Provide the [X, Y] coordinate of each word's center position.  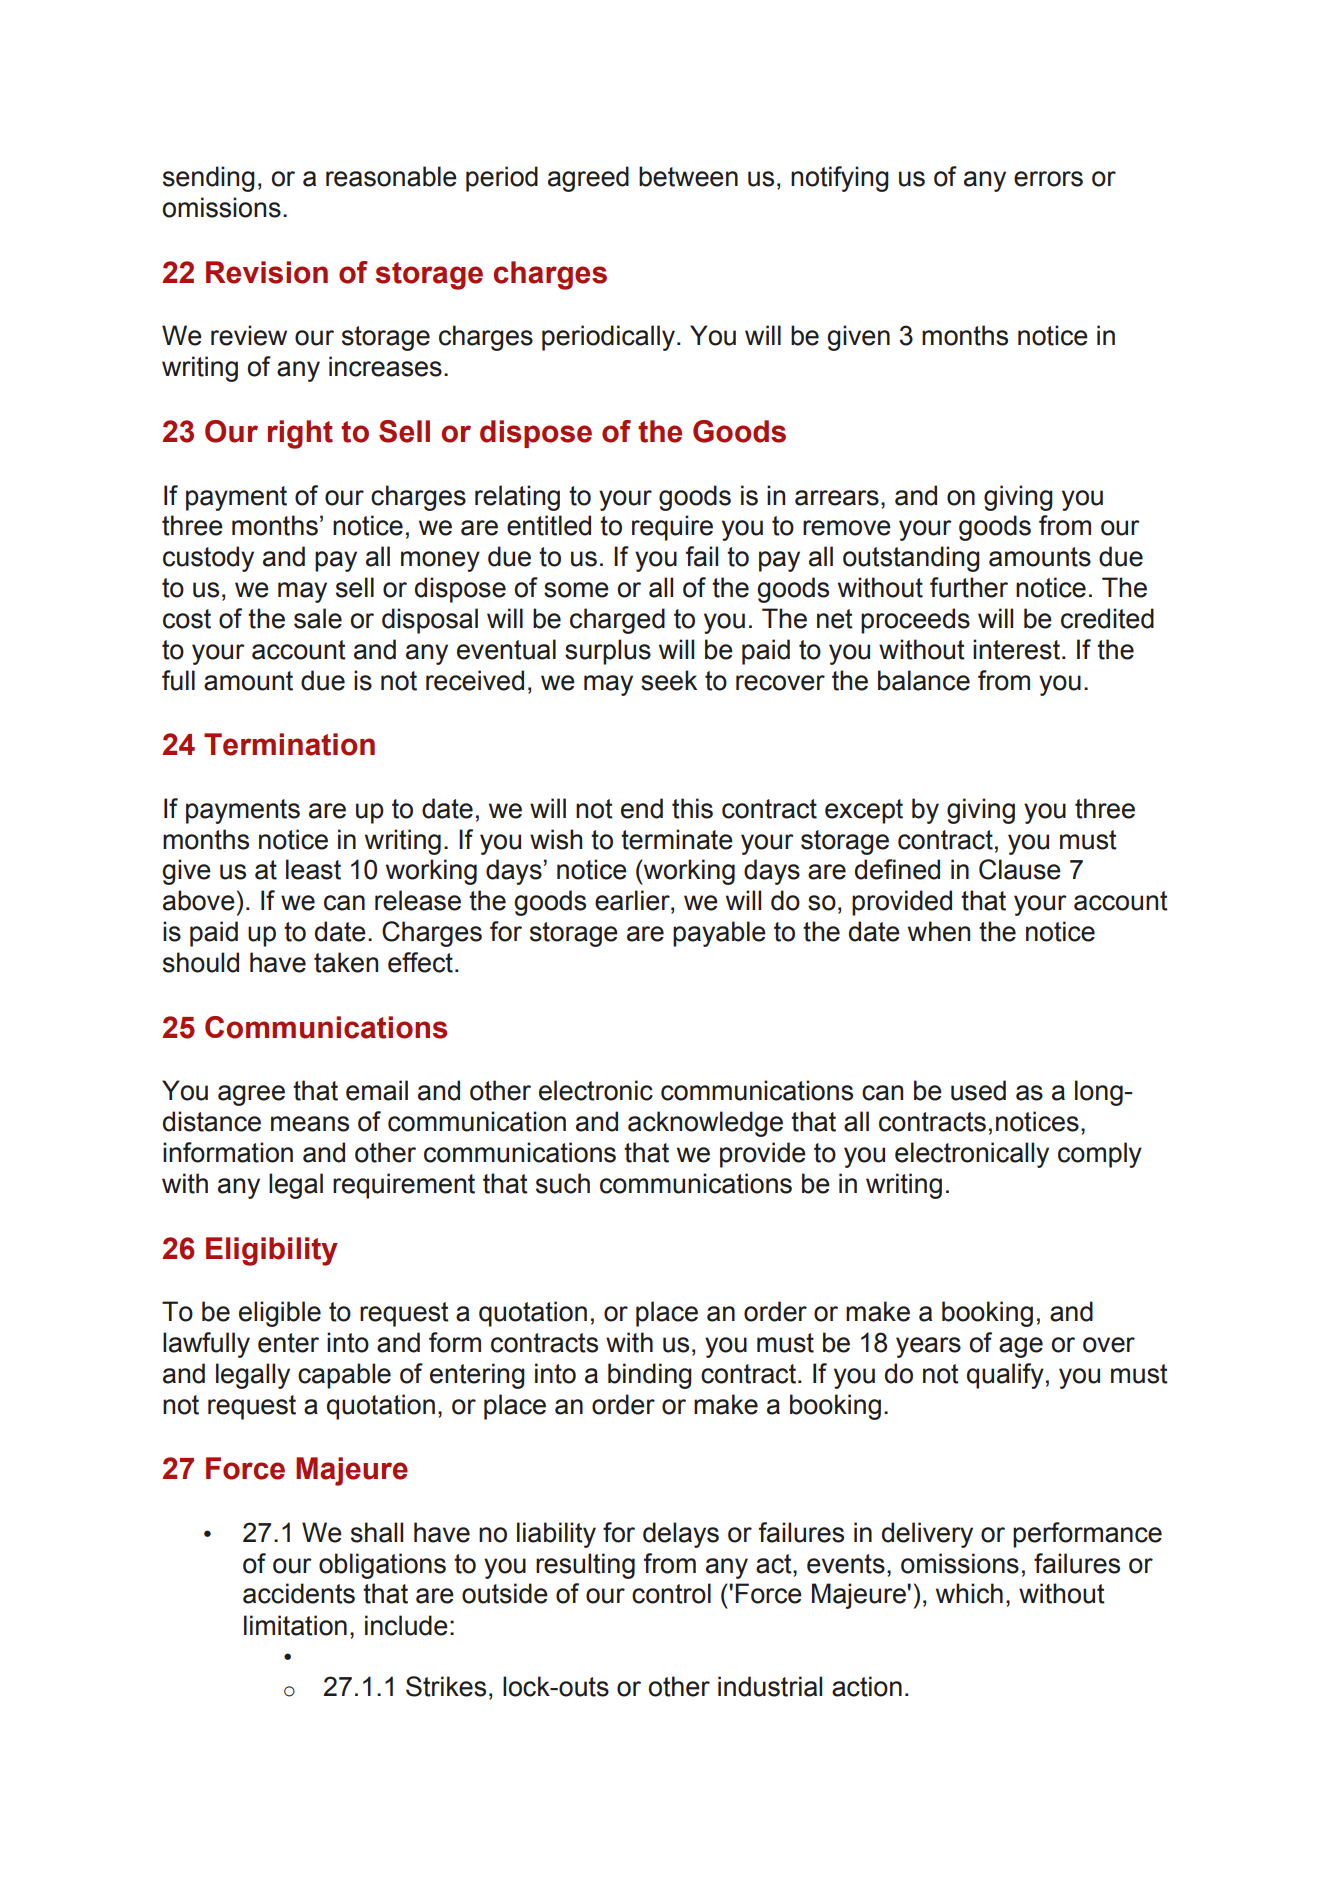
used [978, 1090]
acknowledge [705, 1124]
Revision [267, 272]
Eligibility [272, 1251]
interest [1016, 649]
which [969, 1593]
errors [1048, 179]
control [671, 1593]
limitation [295, 1625]
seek [669, 680]
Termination [289, 744]
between [688, 176]
